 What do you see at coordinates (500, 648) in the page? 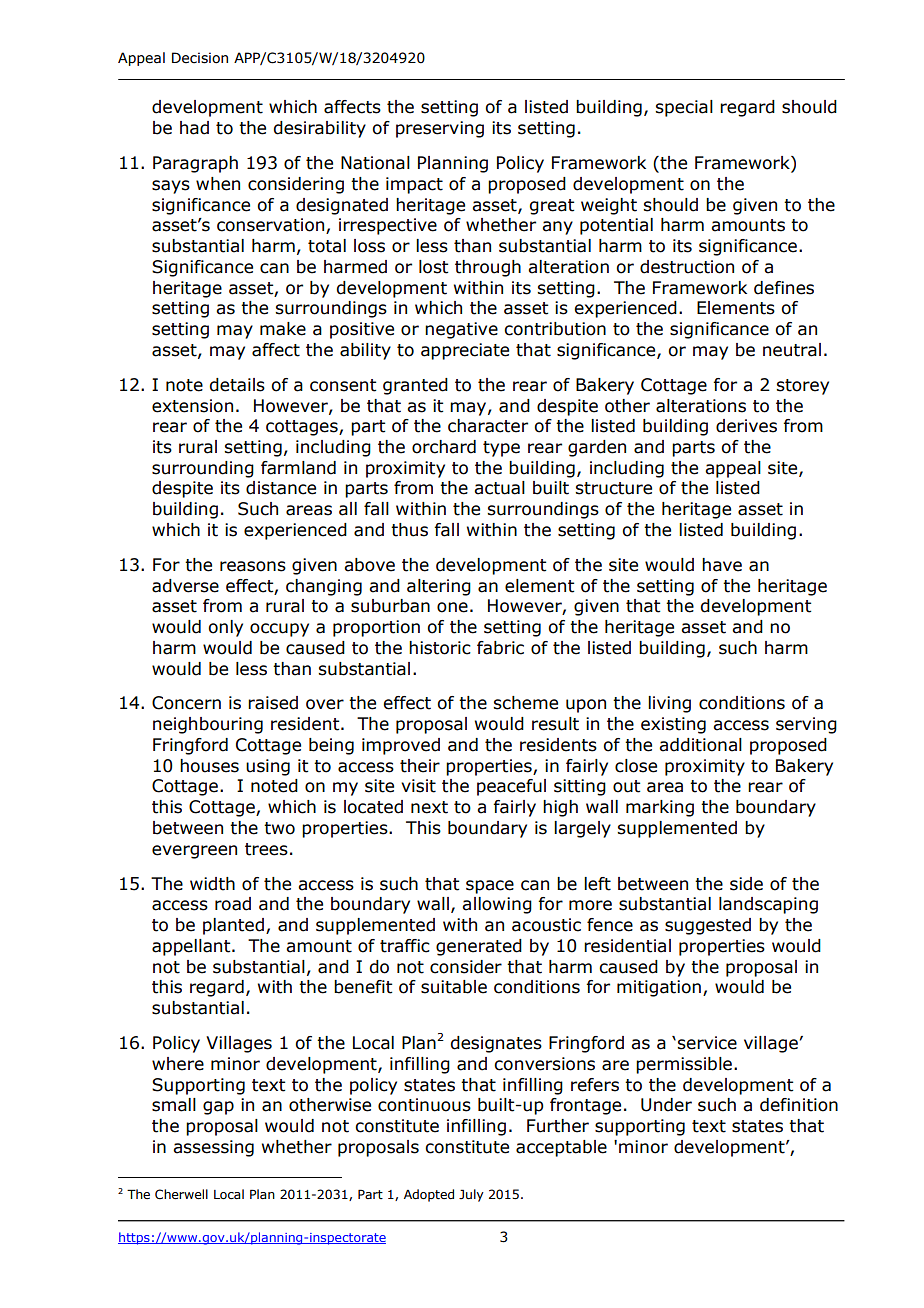
I see `fabric` at bounding box center [500, 648].
